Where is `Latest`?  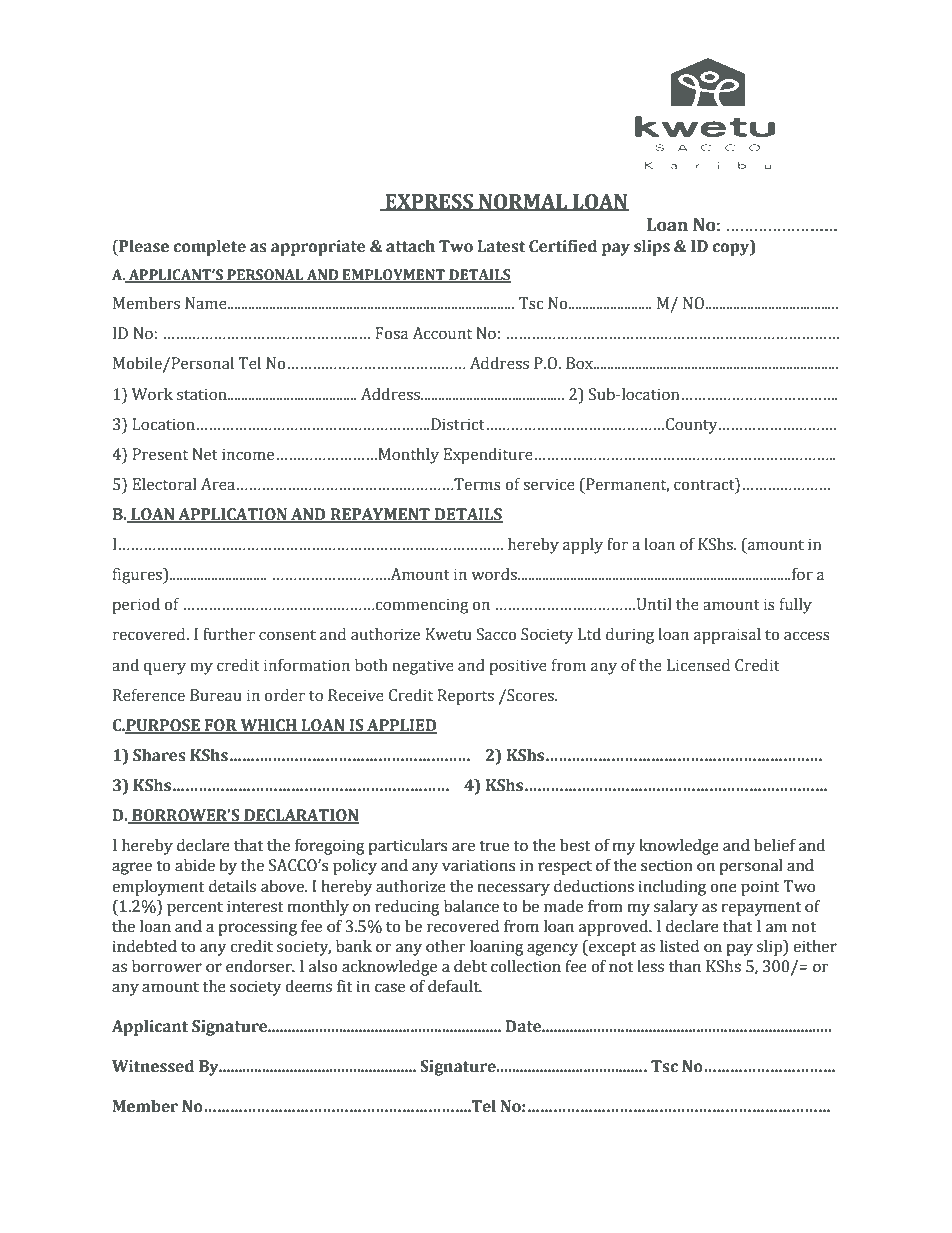 Latest is located at coordinates (501, 246).
